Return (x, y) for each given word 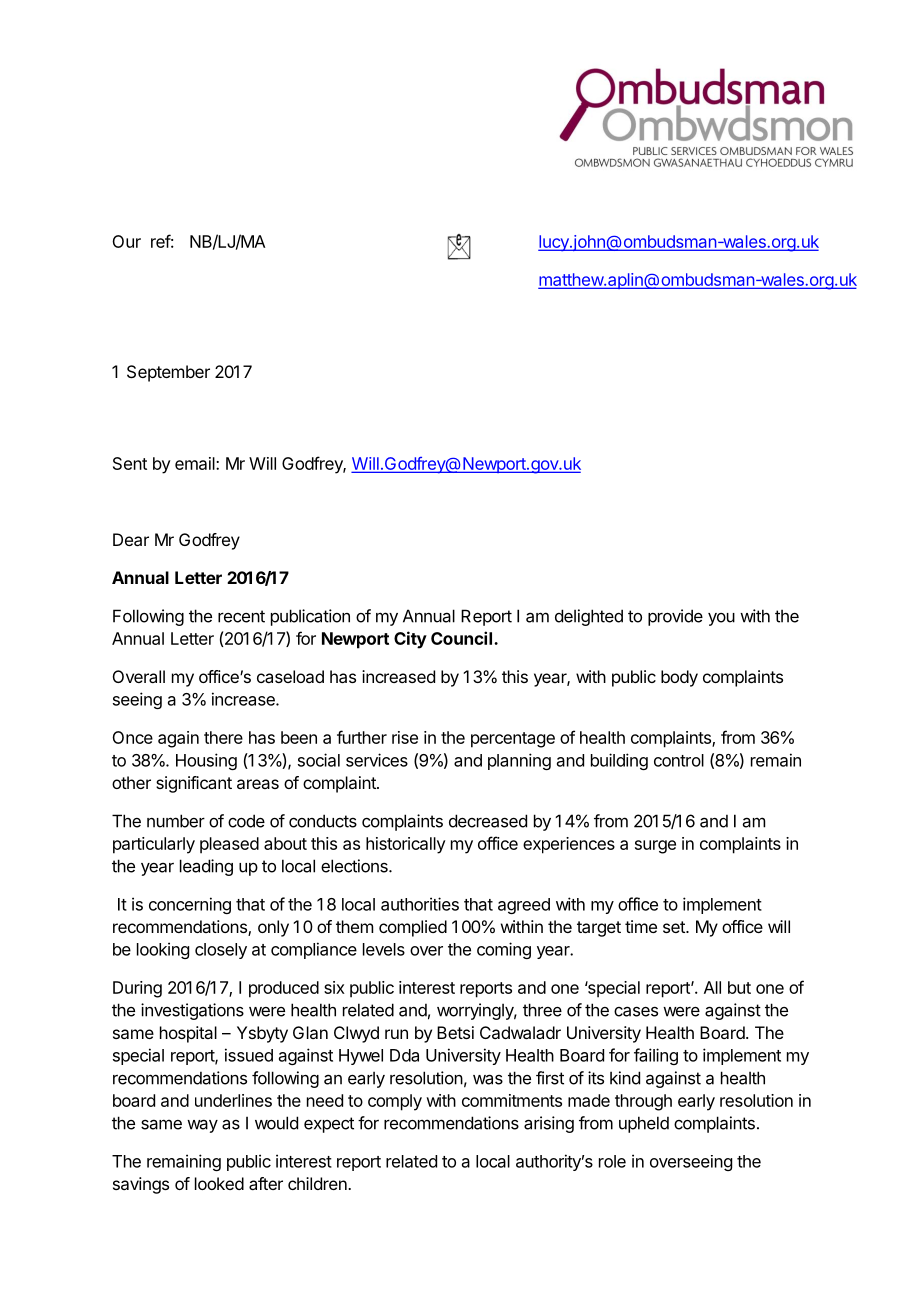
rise (405, 737)
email (196, 463)
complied (413, 928)
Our (126, 241)
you (721, 619)
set (675, 927)
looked (219, 1183)
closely (221, 951)
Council (461, 638)
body (679, 678)
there (223, 737)
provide (675, 617)
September (168, 373)
